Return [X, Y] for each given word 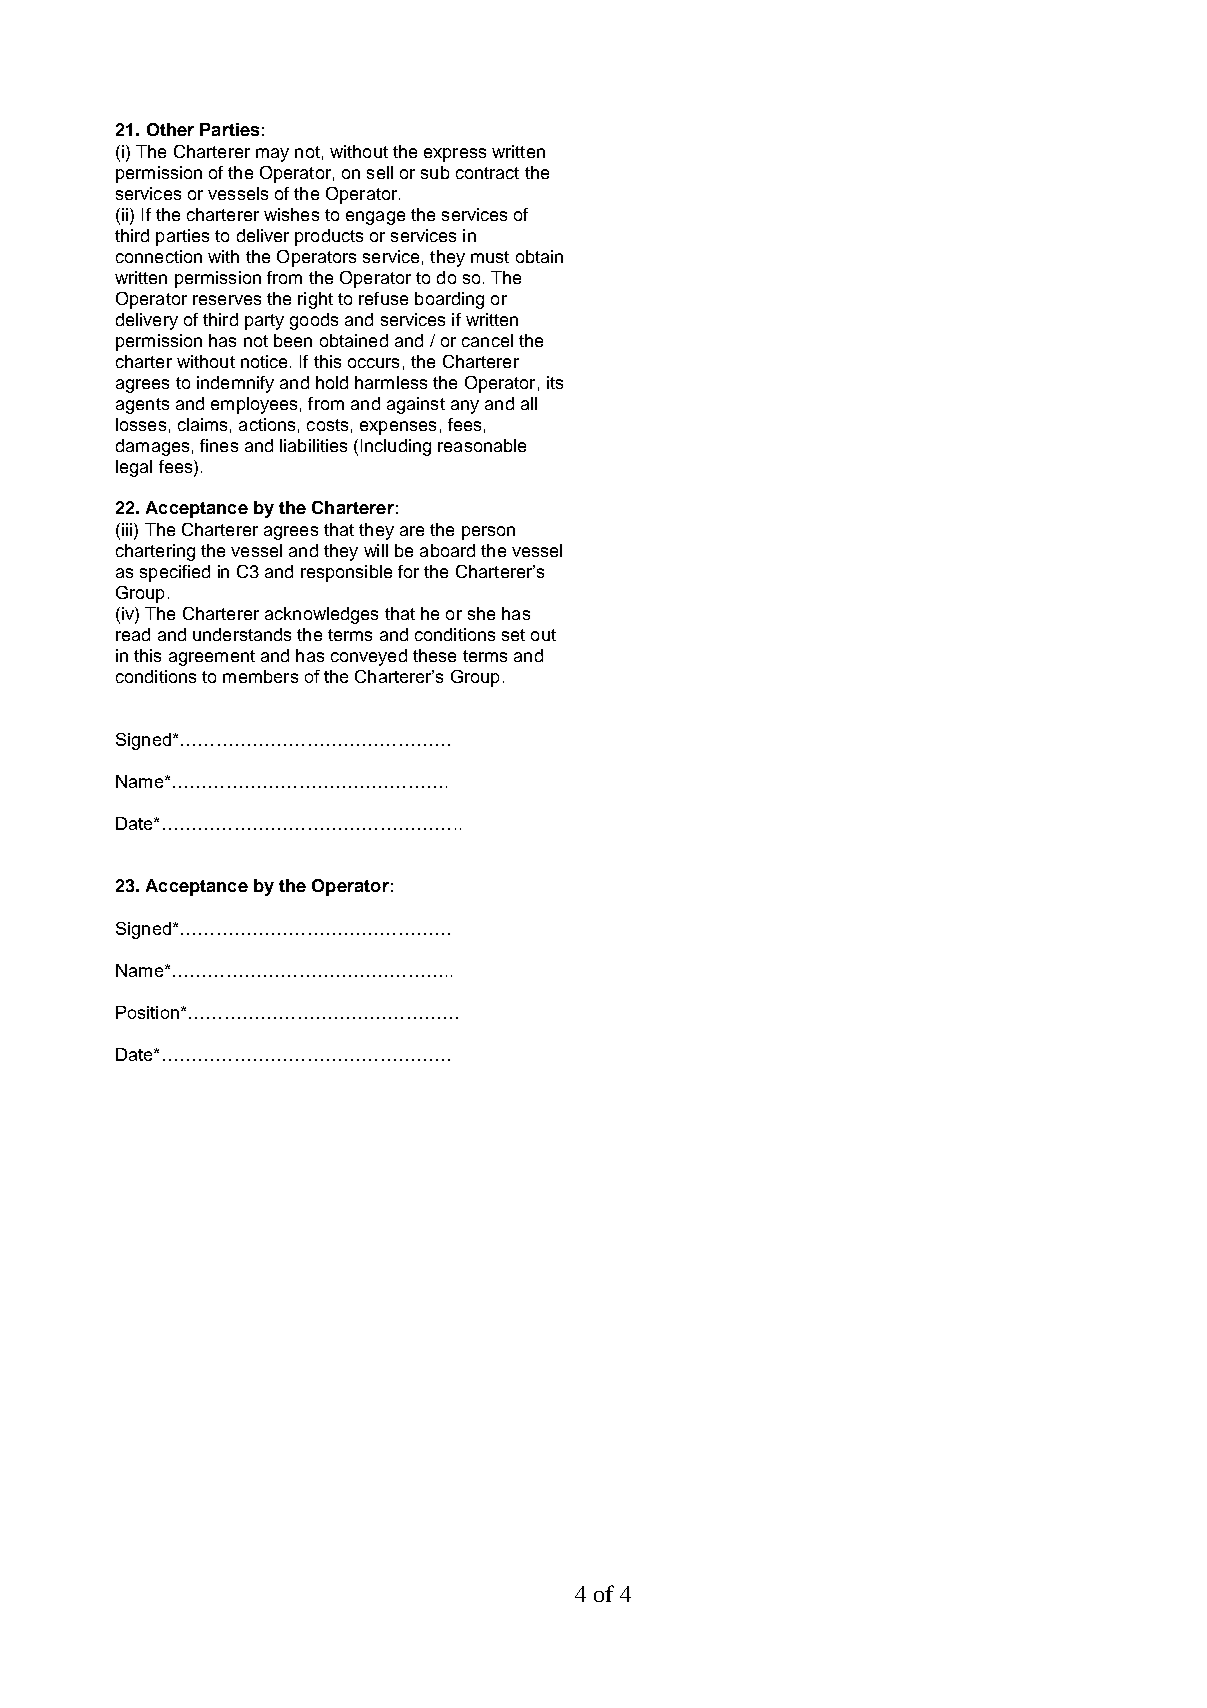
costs [327, 425]
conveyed [369, 657]
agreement [212, 658]
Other [170, 129]
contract [487, 173]
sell [380, 172]
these [434, 655]
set [513, 635]
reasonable [482, 445]
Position [147, 1012]
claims [202, 424]
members [260, 676]
